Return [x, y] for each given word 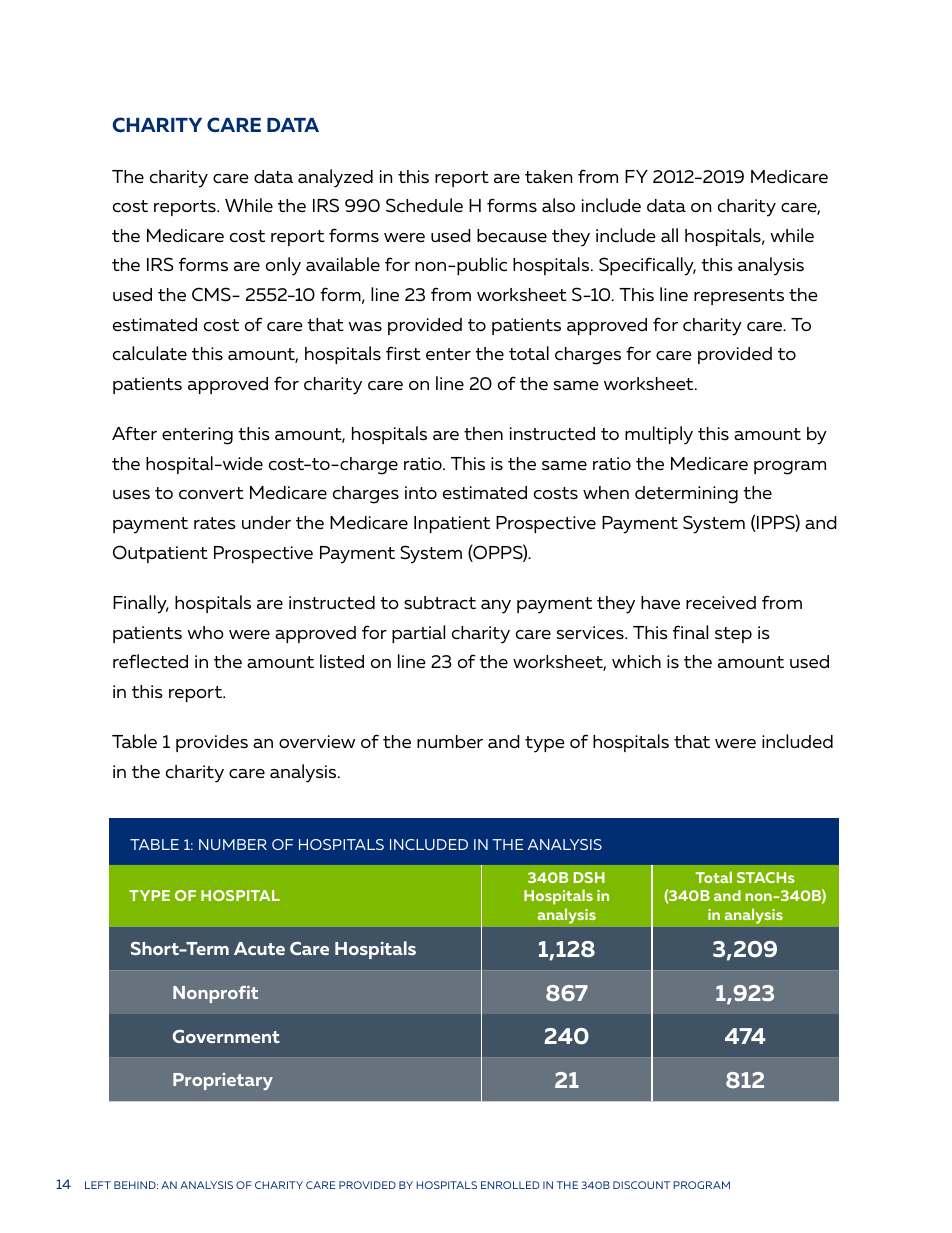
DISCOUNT [641, 1185]
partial [418, 634]
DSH [589, 877]
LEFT [98, 1185]
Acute [259, 948]
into [421, 492]
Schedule [424, 205]
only [283, 266]
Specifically [647, 266]
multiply [659, 435]
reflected [150, 661]
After [134, 433]
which [636, 661]
